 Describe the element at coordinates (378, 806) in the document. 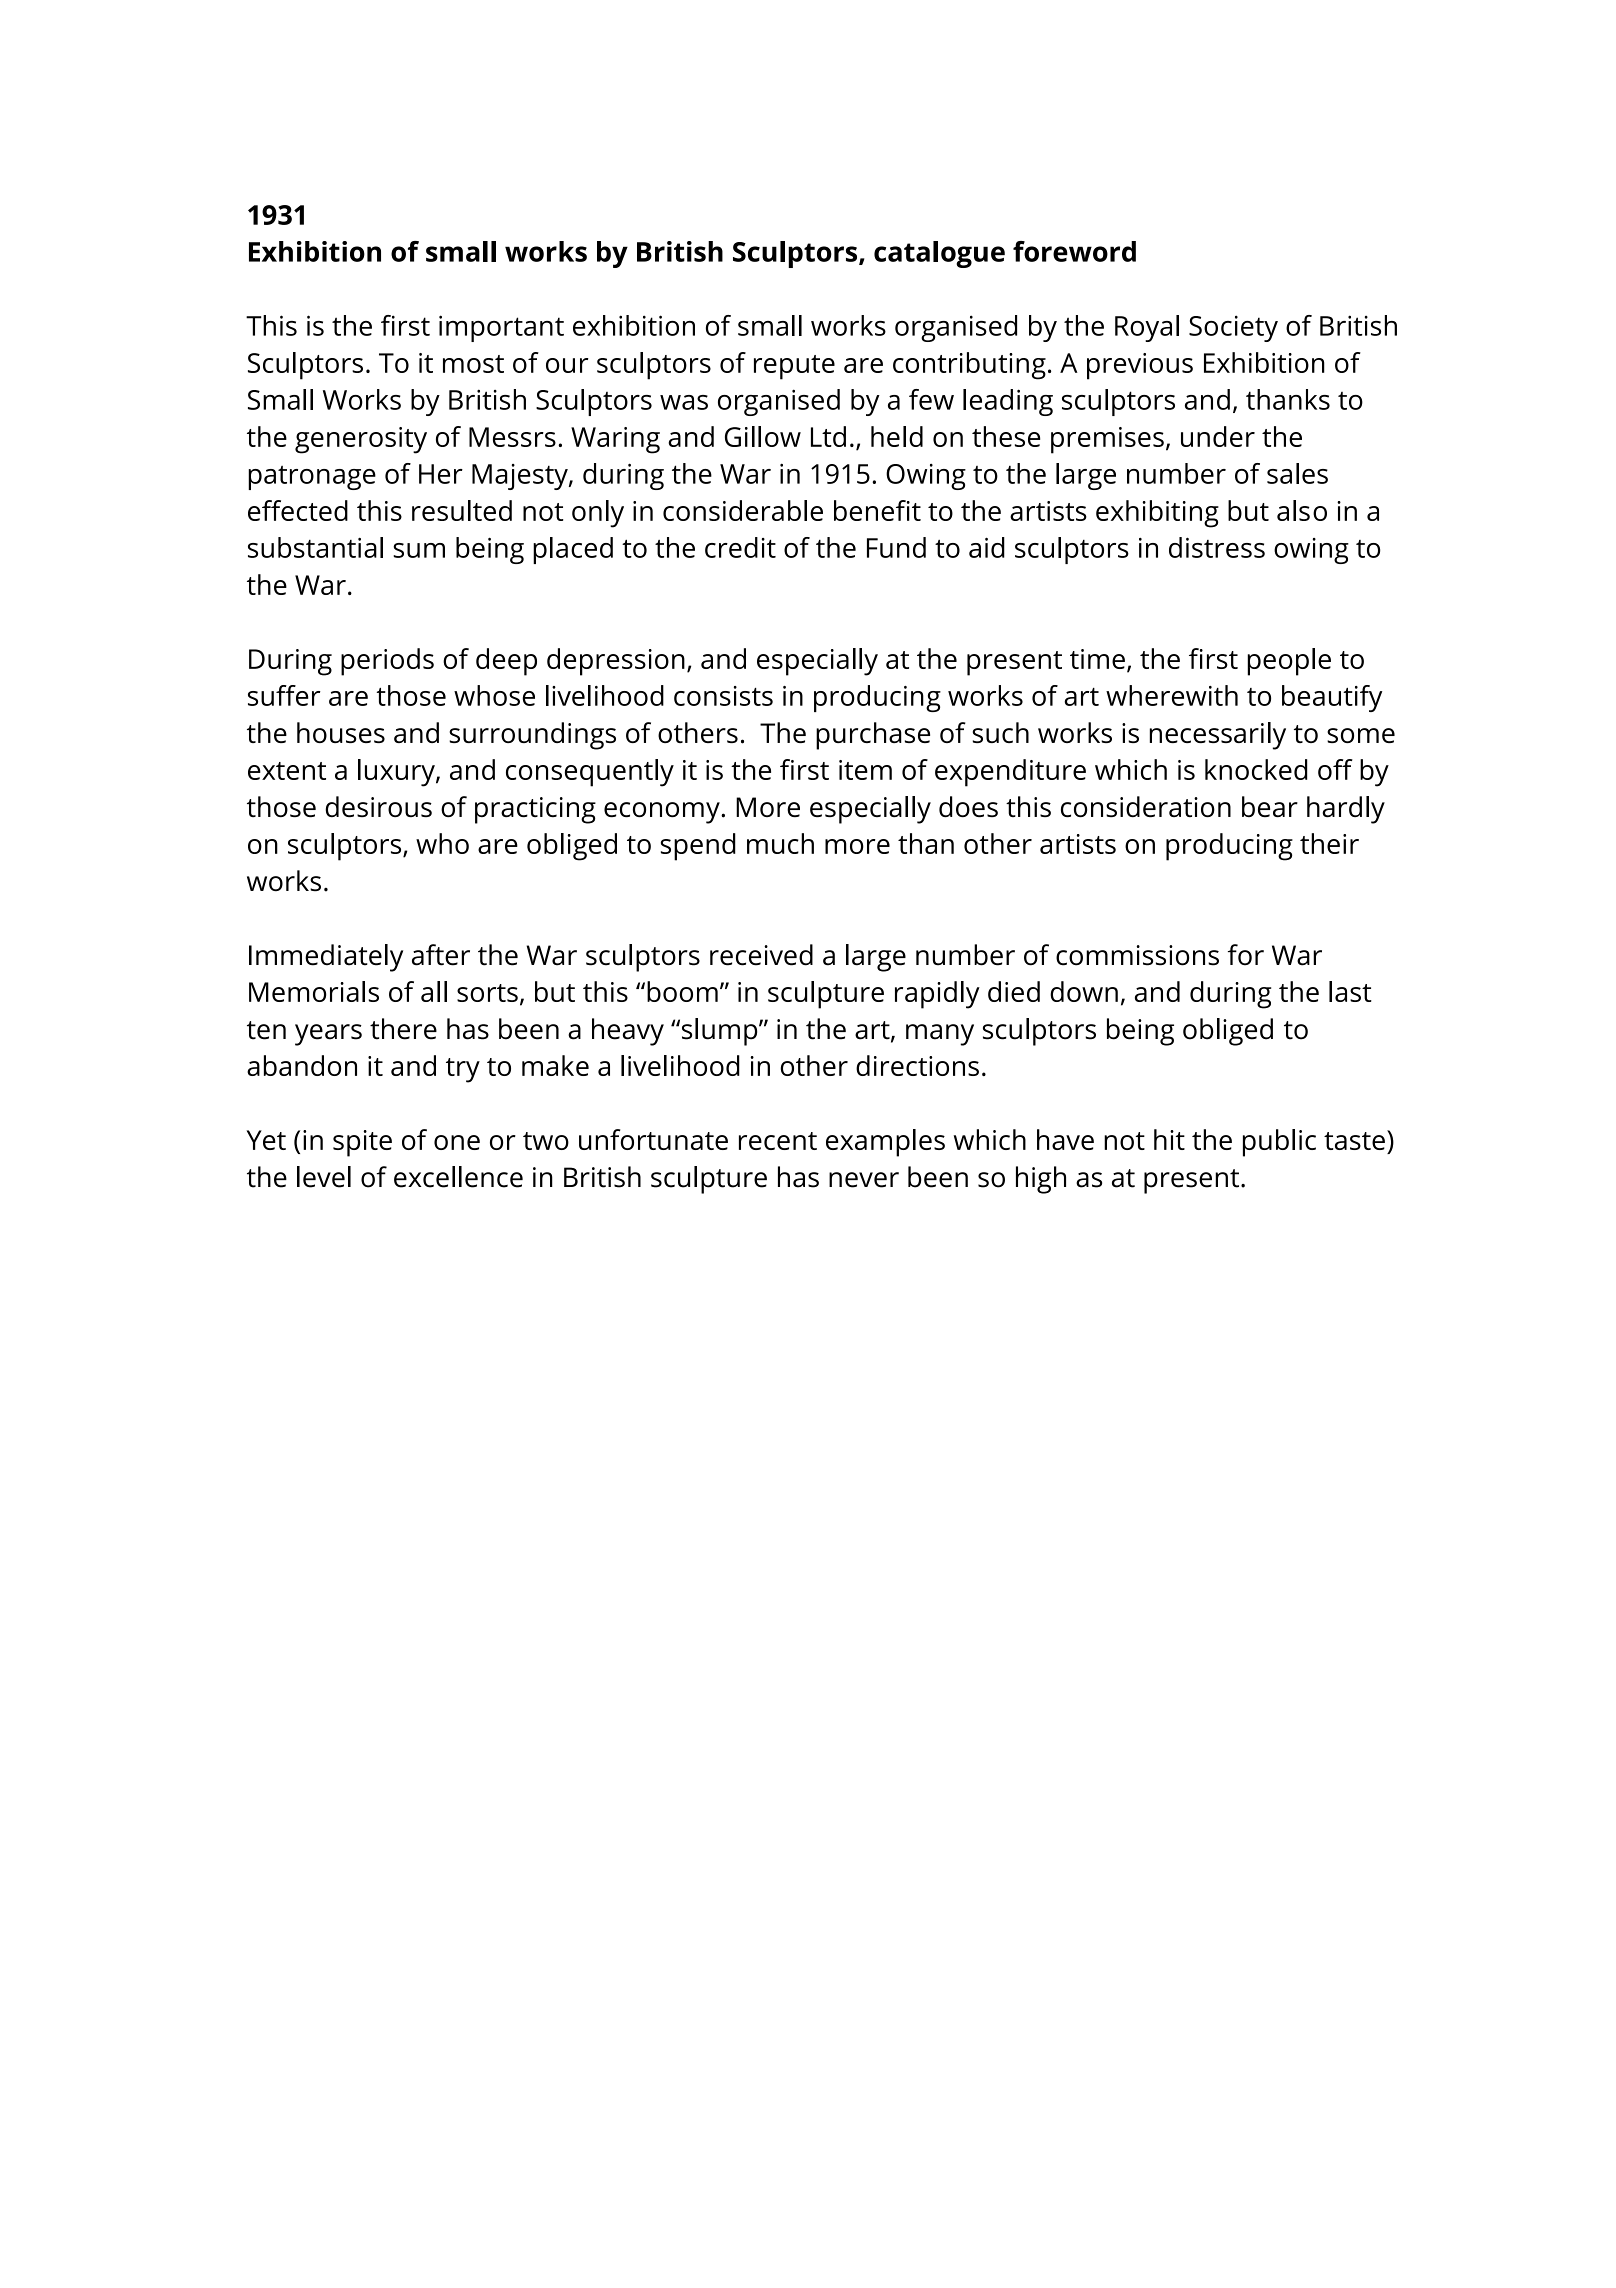

I see `desirous` at that location.
